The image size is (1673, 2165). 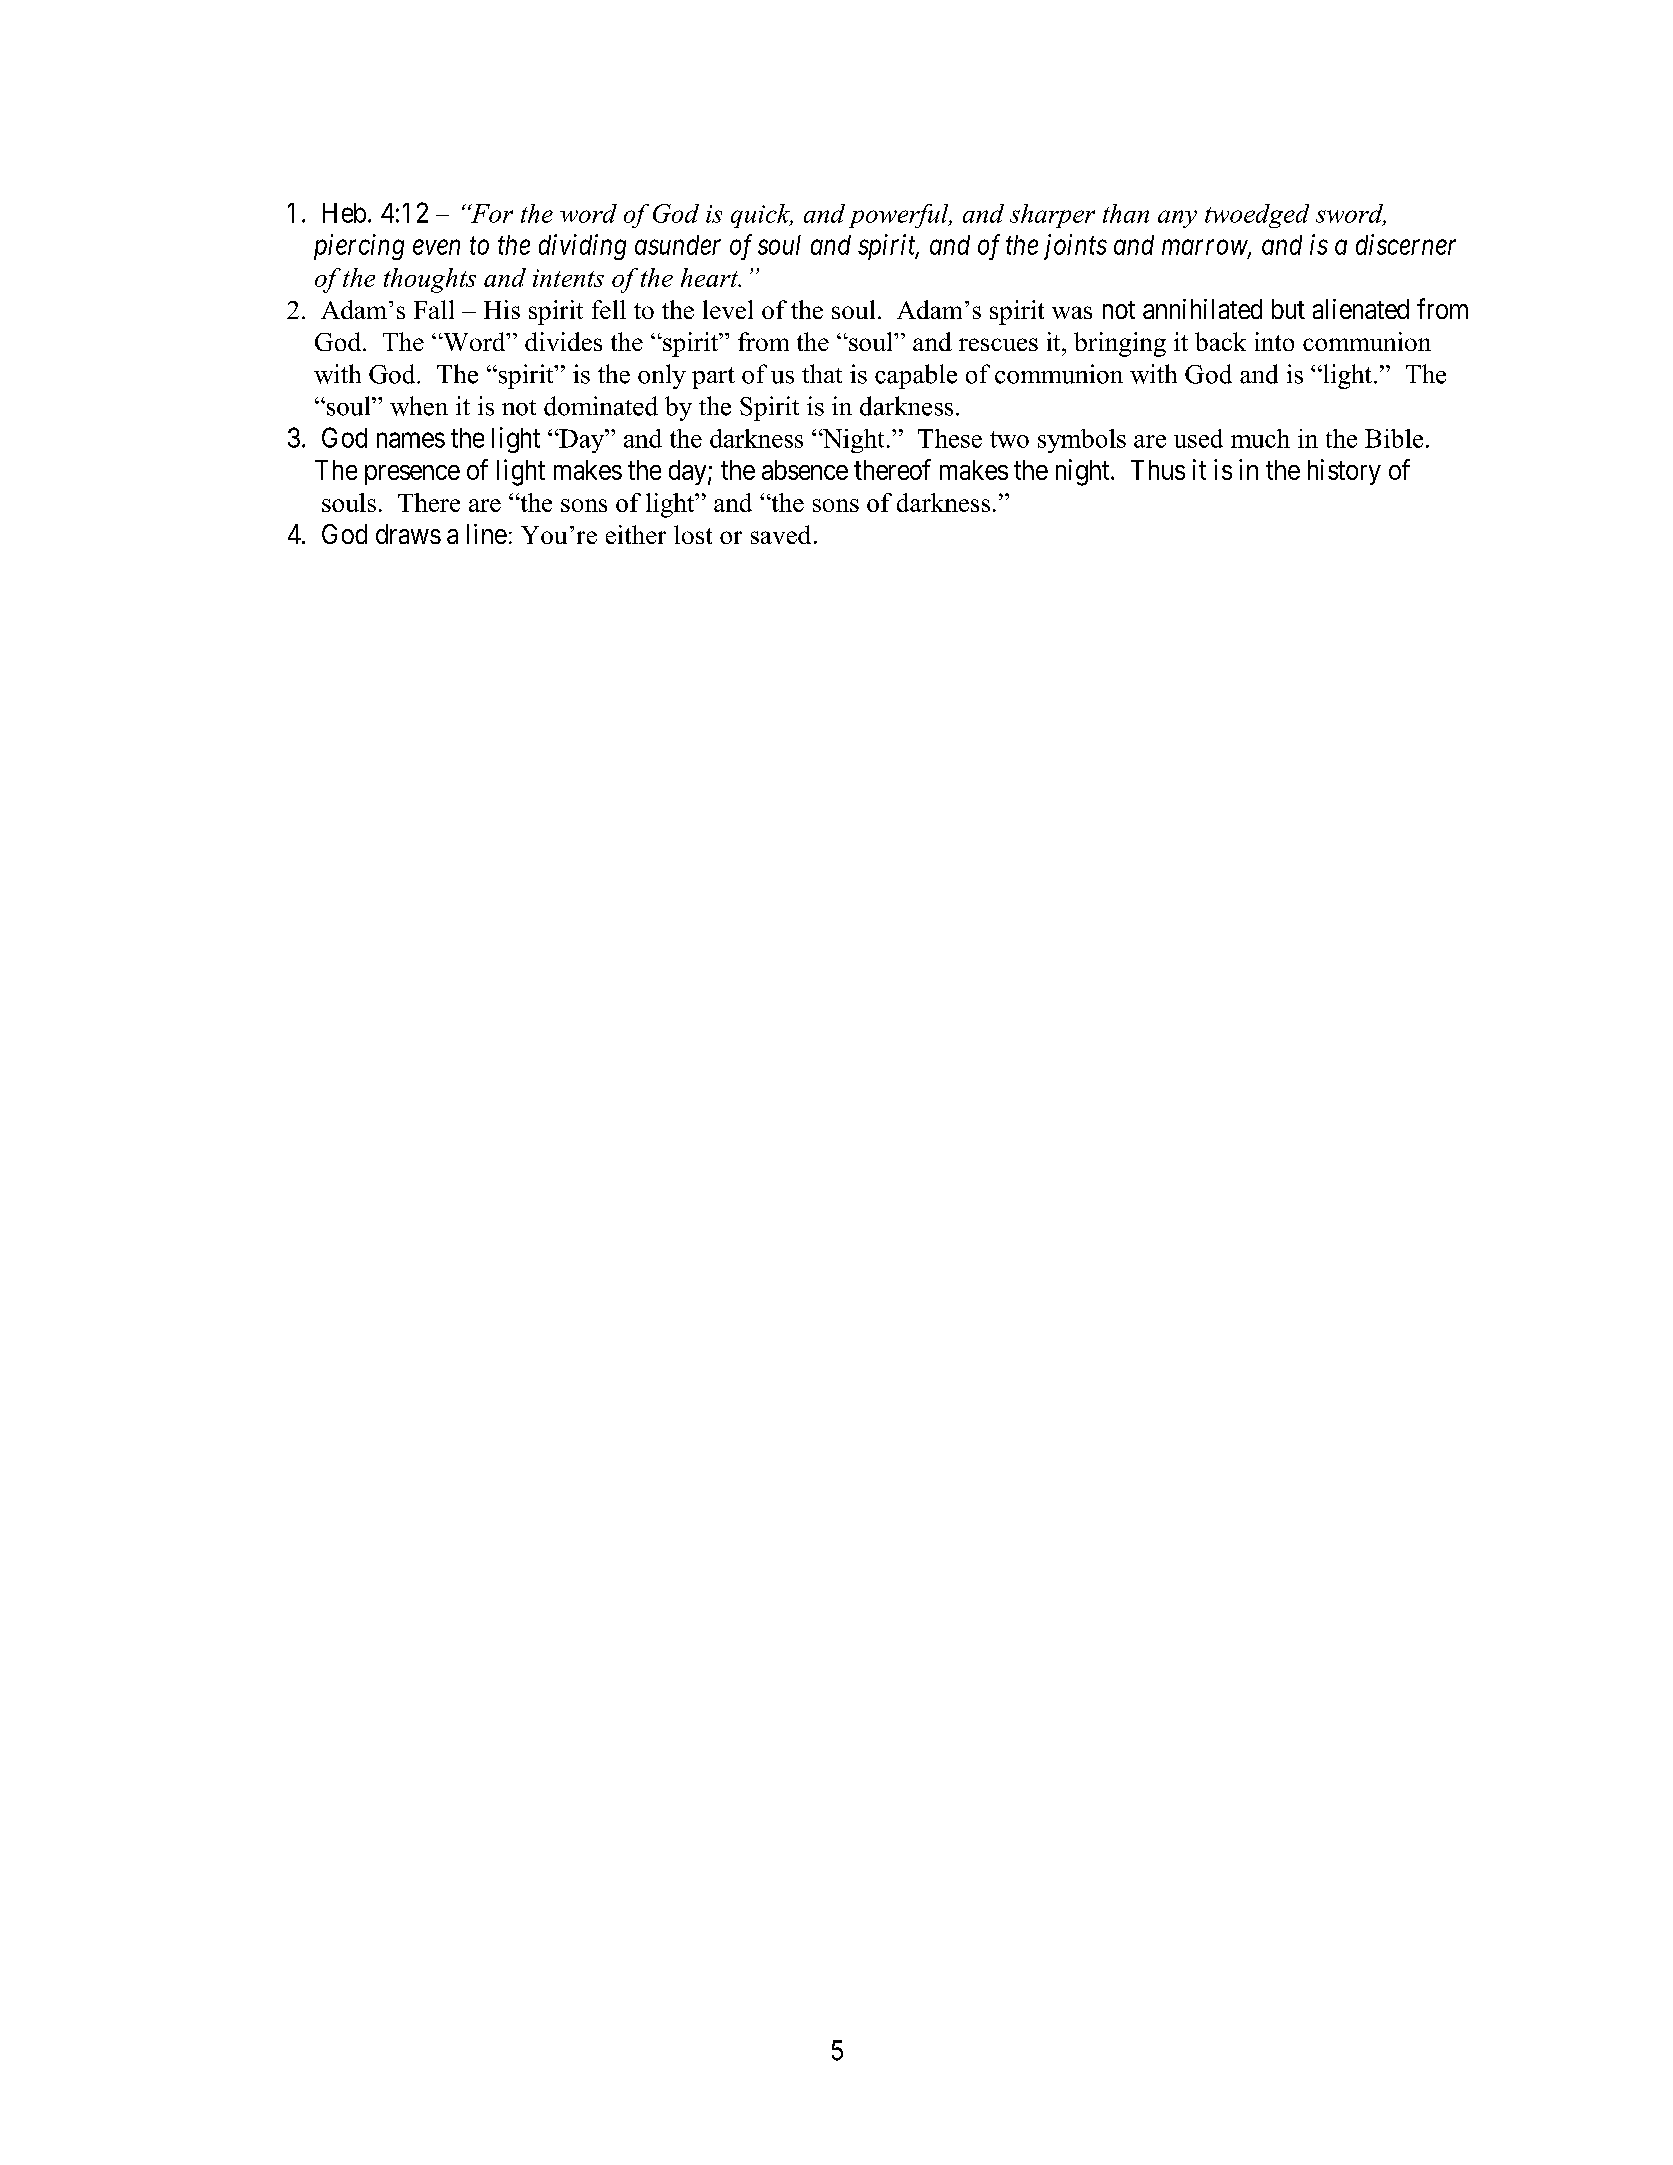 I want to click on that, so click(x=822, y=373).
